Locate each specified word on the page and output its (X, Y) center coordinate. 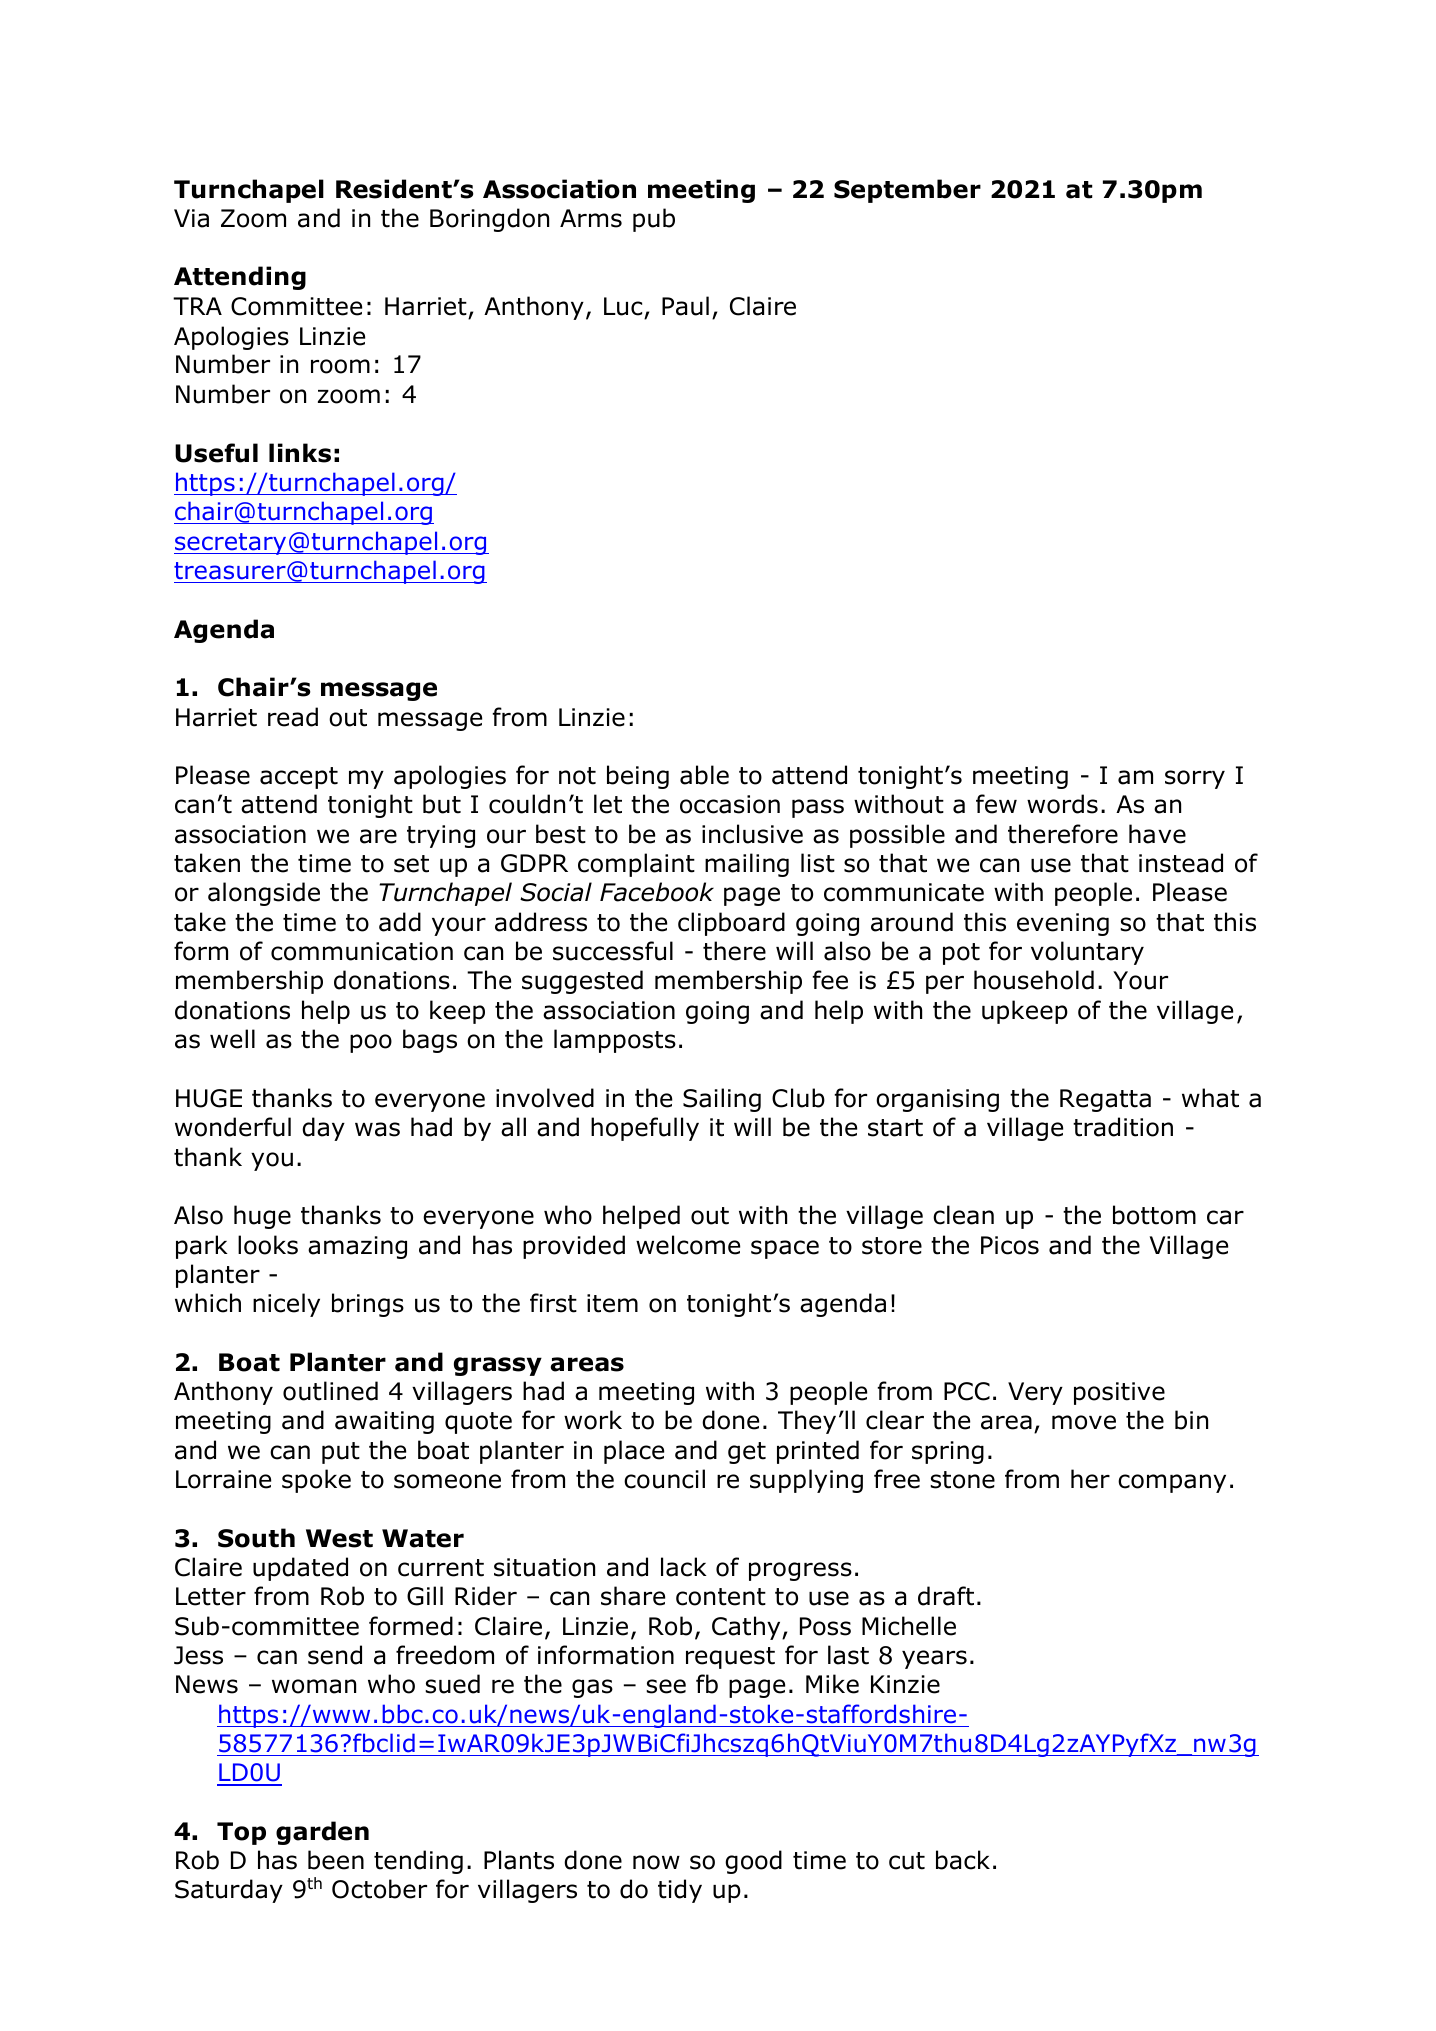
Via (191, 218)
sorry (1195, 779)
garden (322, 1833)
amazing (357, 1247)
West (339, 1538)
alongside (264, 894)
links (300, 453)
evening (1063, 924)
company (1172, 1483)
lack (684, 1567)
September (907, 191)
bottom (1154, 1215)
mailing (747, 865)
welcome (688, 1245)
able (704, 775)
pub (654, 220)
